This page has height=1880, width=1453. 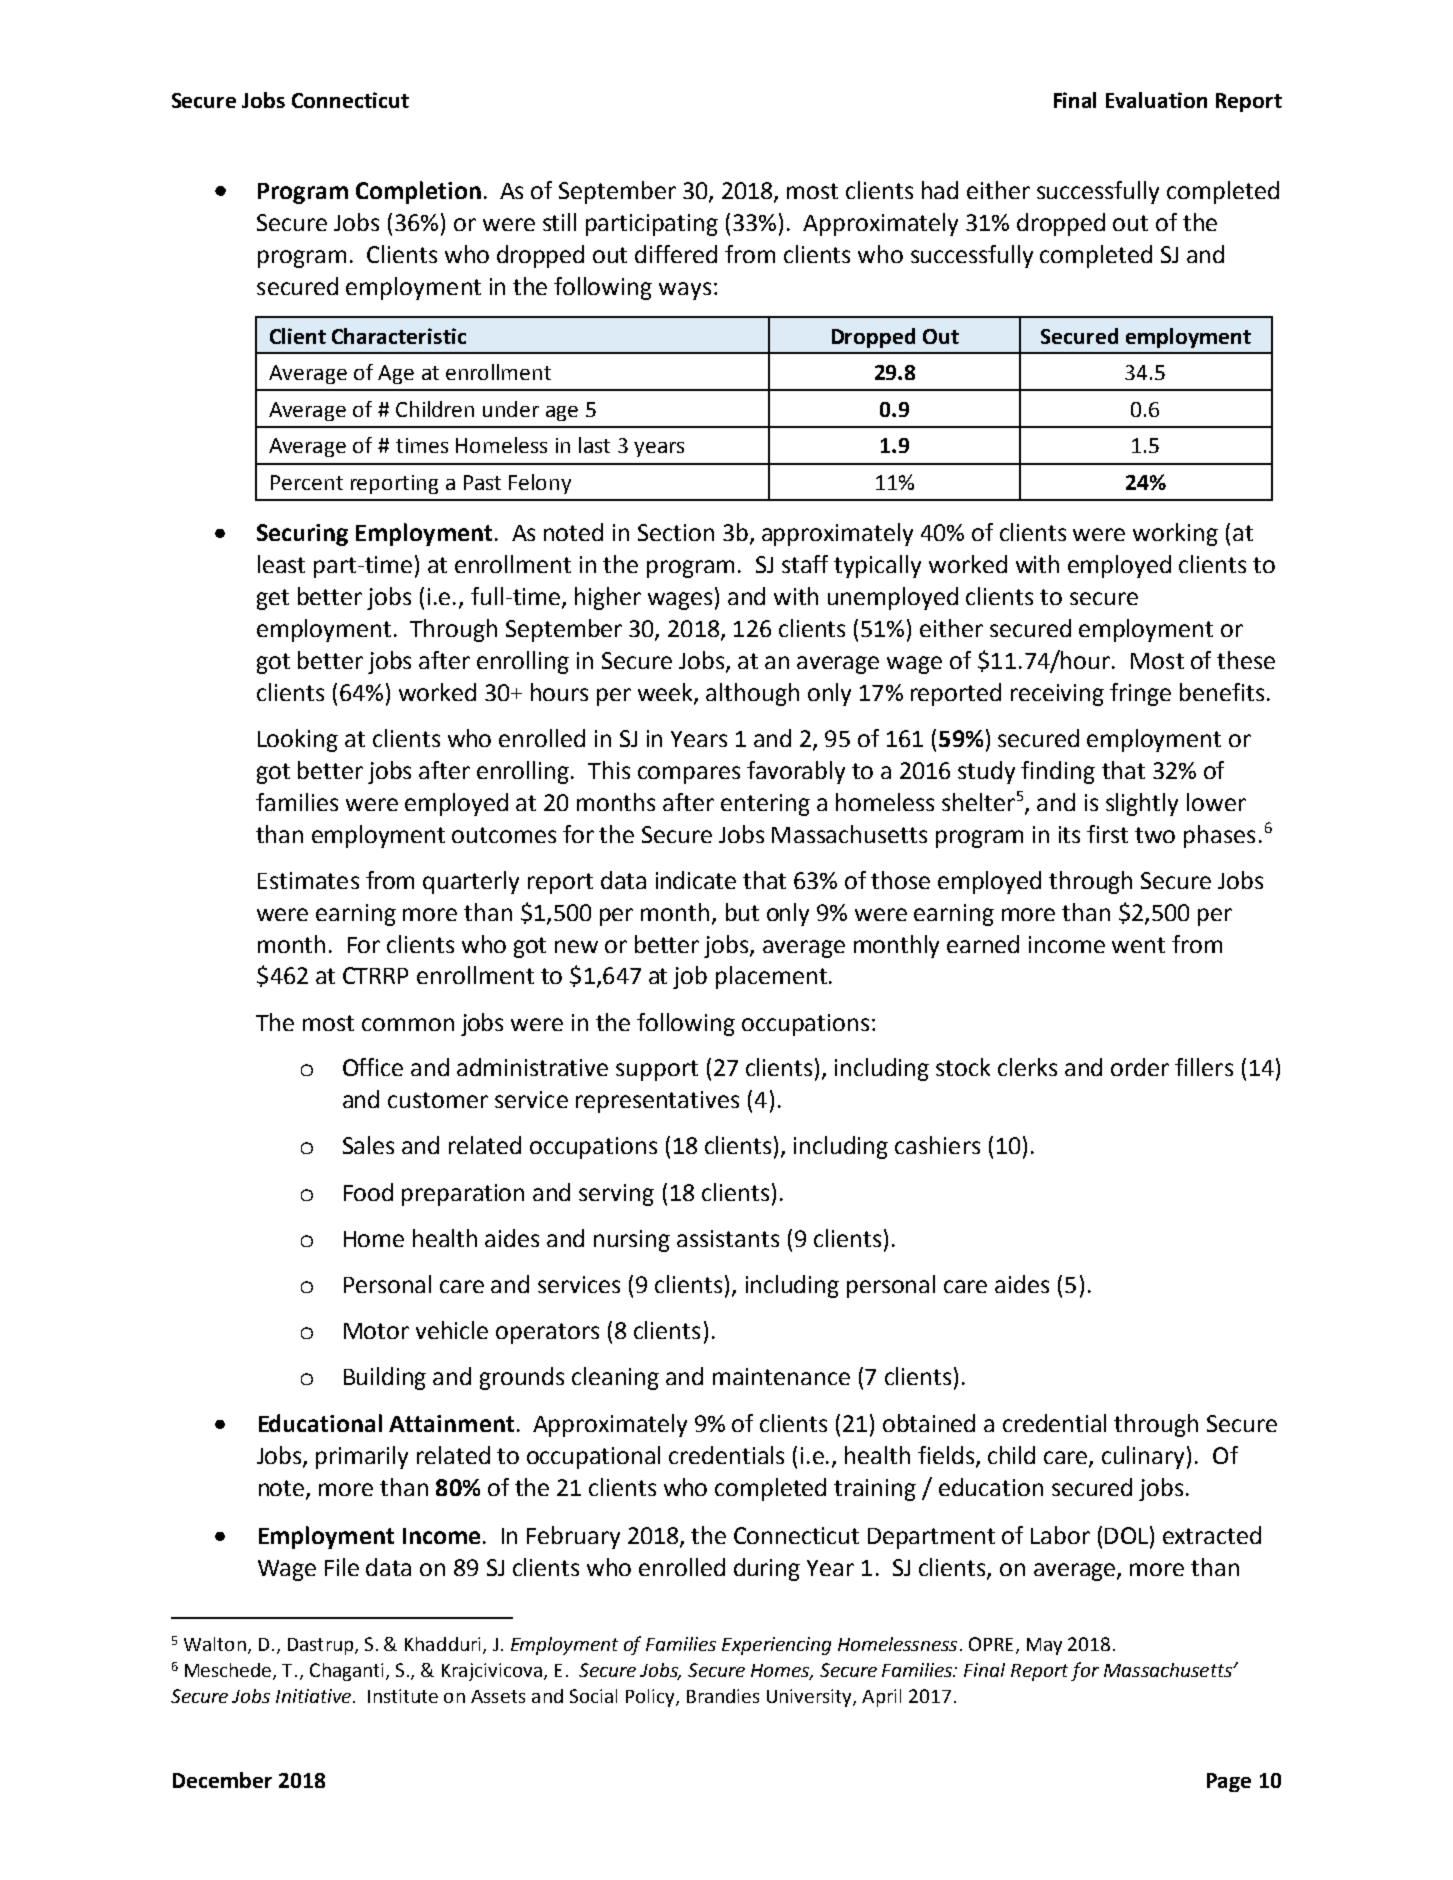 I want to click on Initiative, so click(x=313, y=1696).
